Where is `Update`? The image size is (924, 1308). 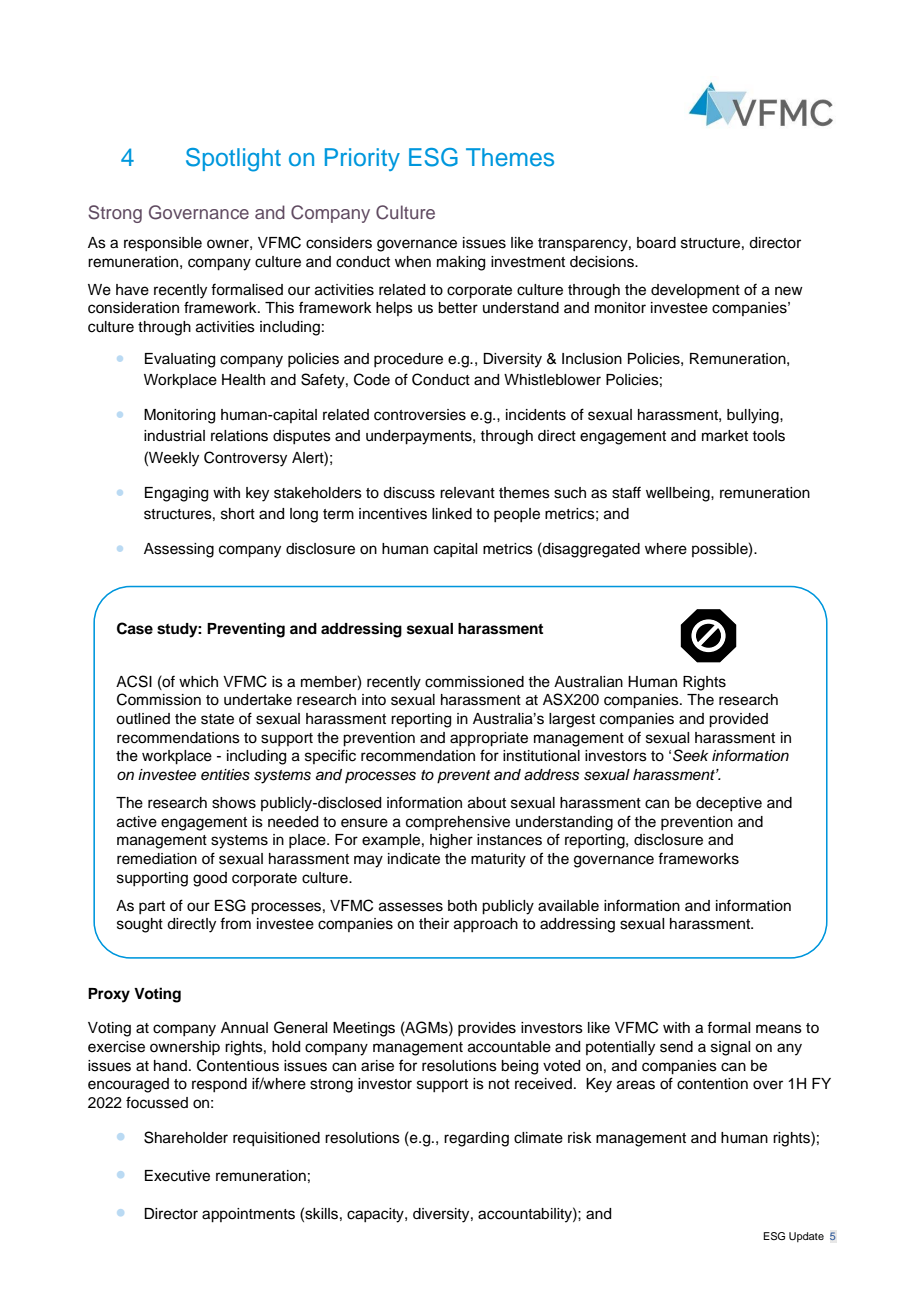 Update is located at coordinates (806, 1237).
